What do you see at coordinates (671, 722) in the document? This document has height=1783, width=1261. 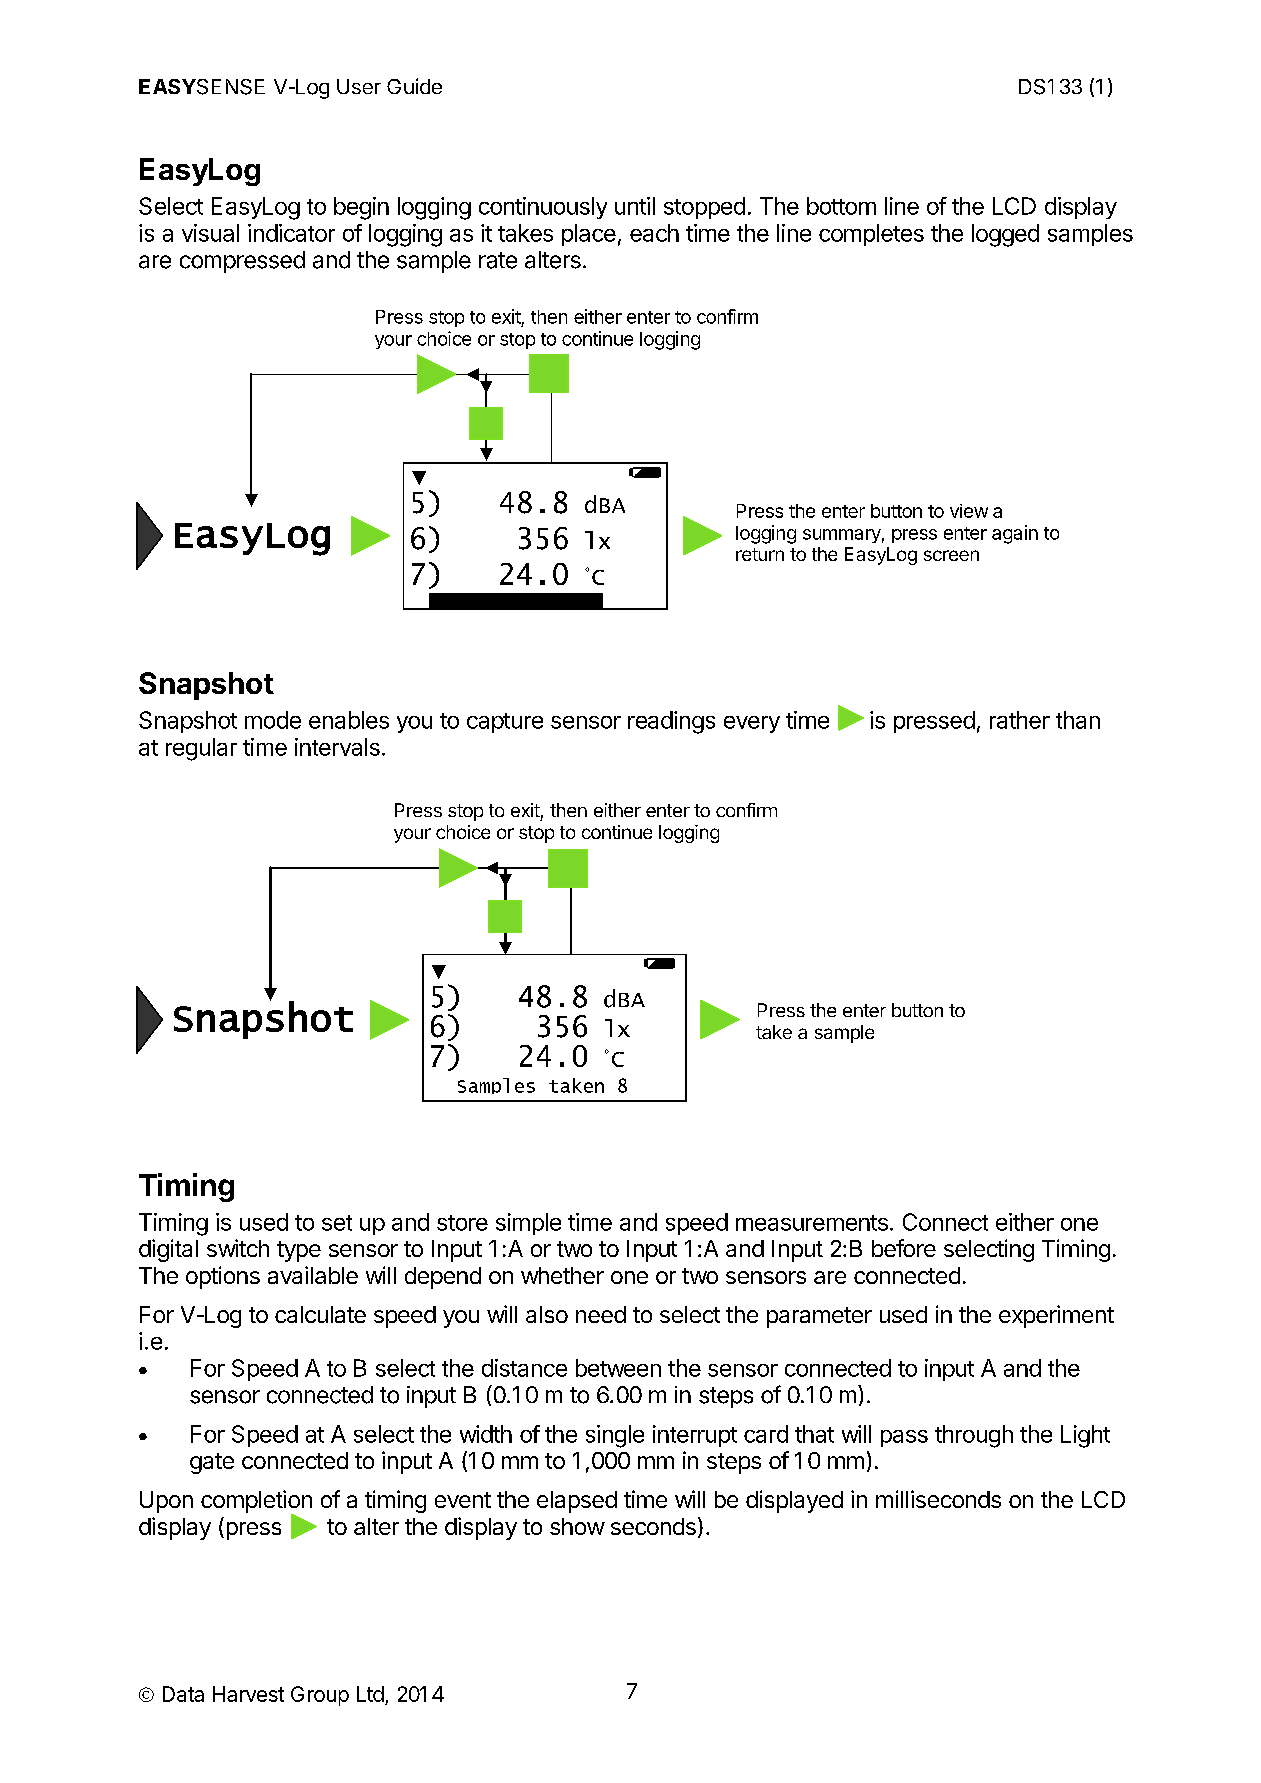 I see `readings` at bounding box center [671, 722].
